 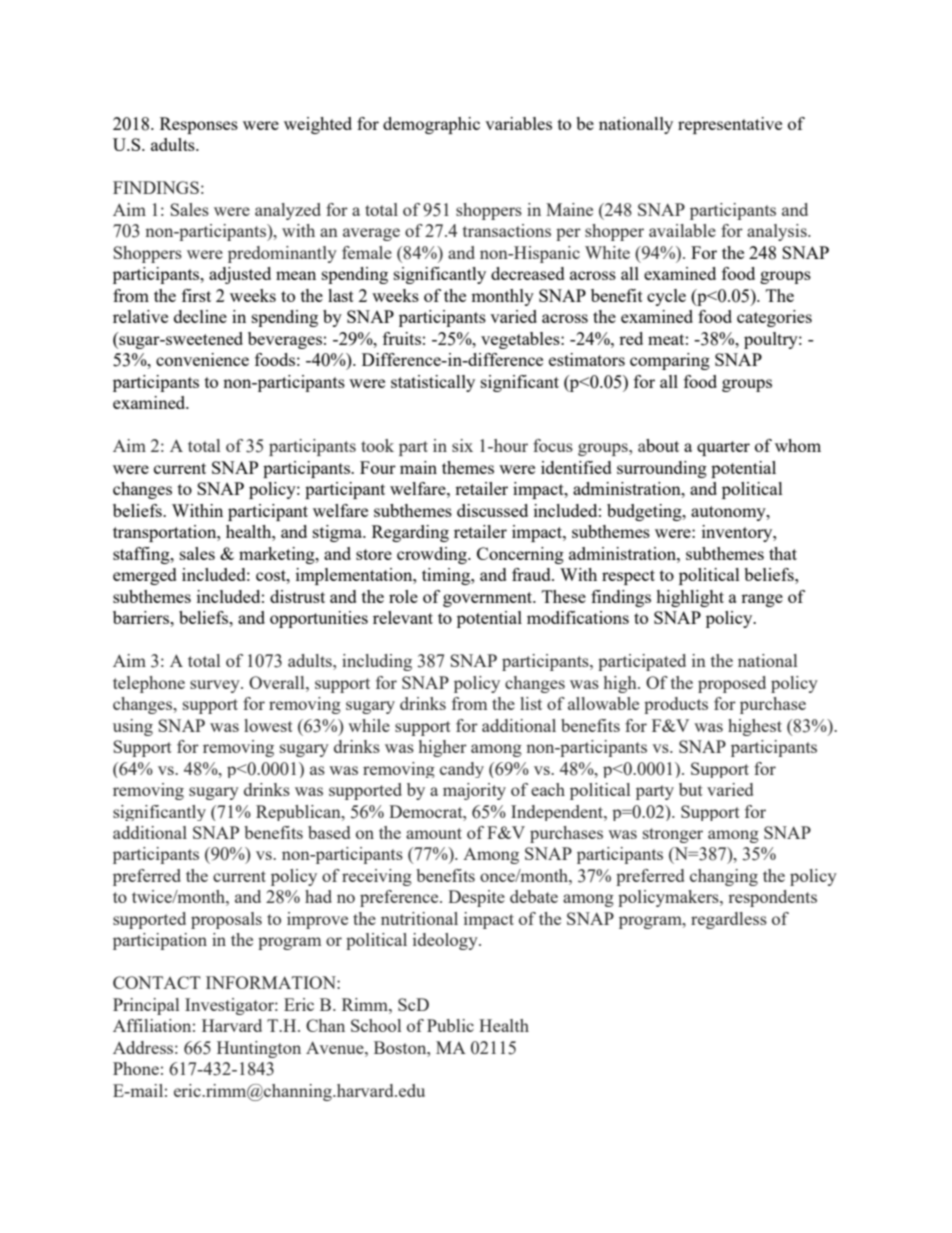 What do you see at coordinates (729, 920) in the image?
I see `regardless` at bounding box center [729, 920].
